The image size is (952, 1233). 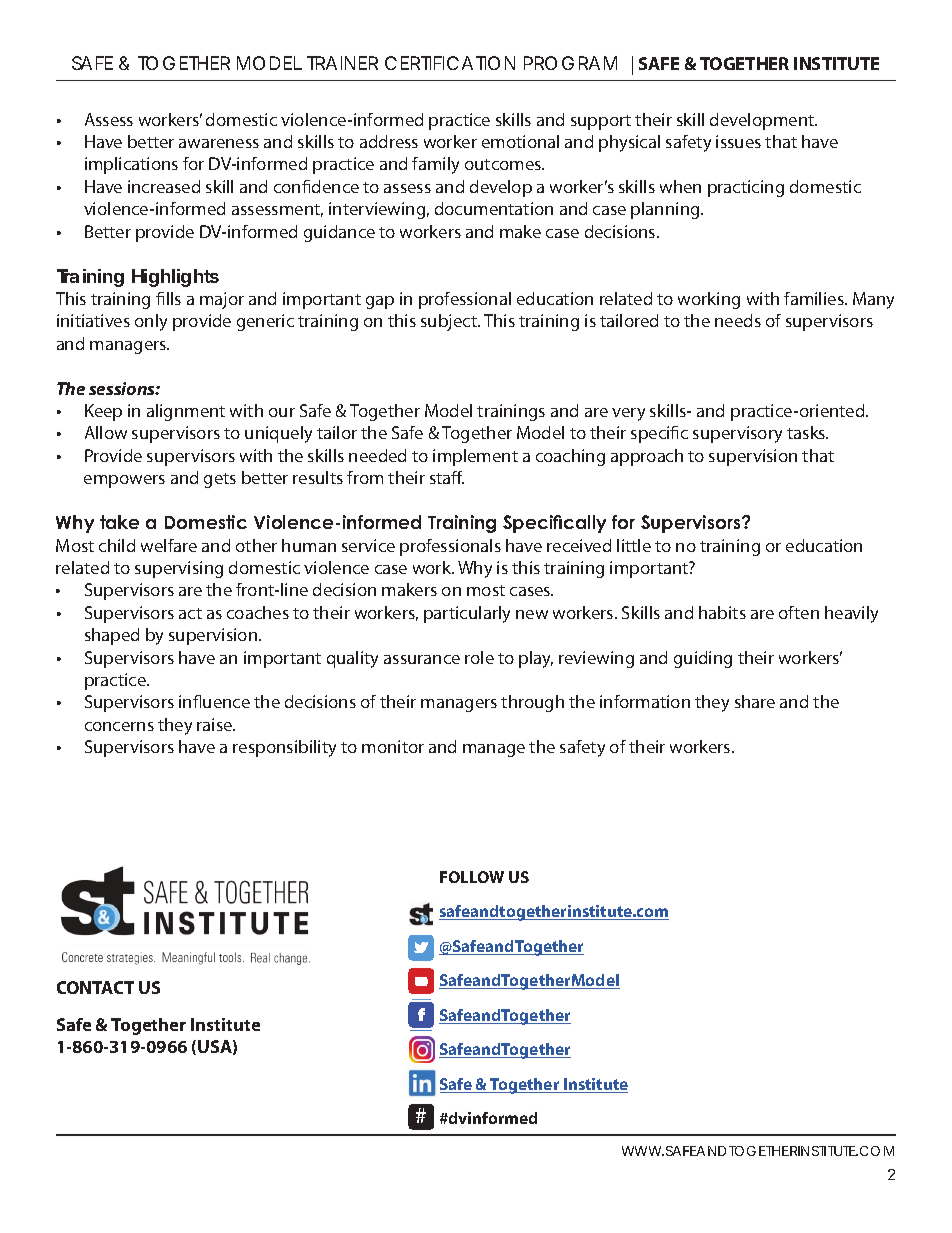 What do you see at coordinates (186, 412) in the document?
I see `alignment` at bounding box center [186, 412].
